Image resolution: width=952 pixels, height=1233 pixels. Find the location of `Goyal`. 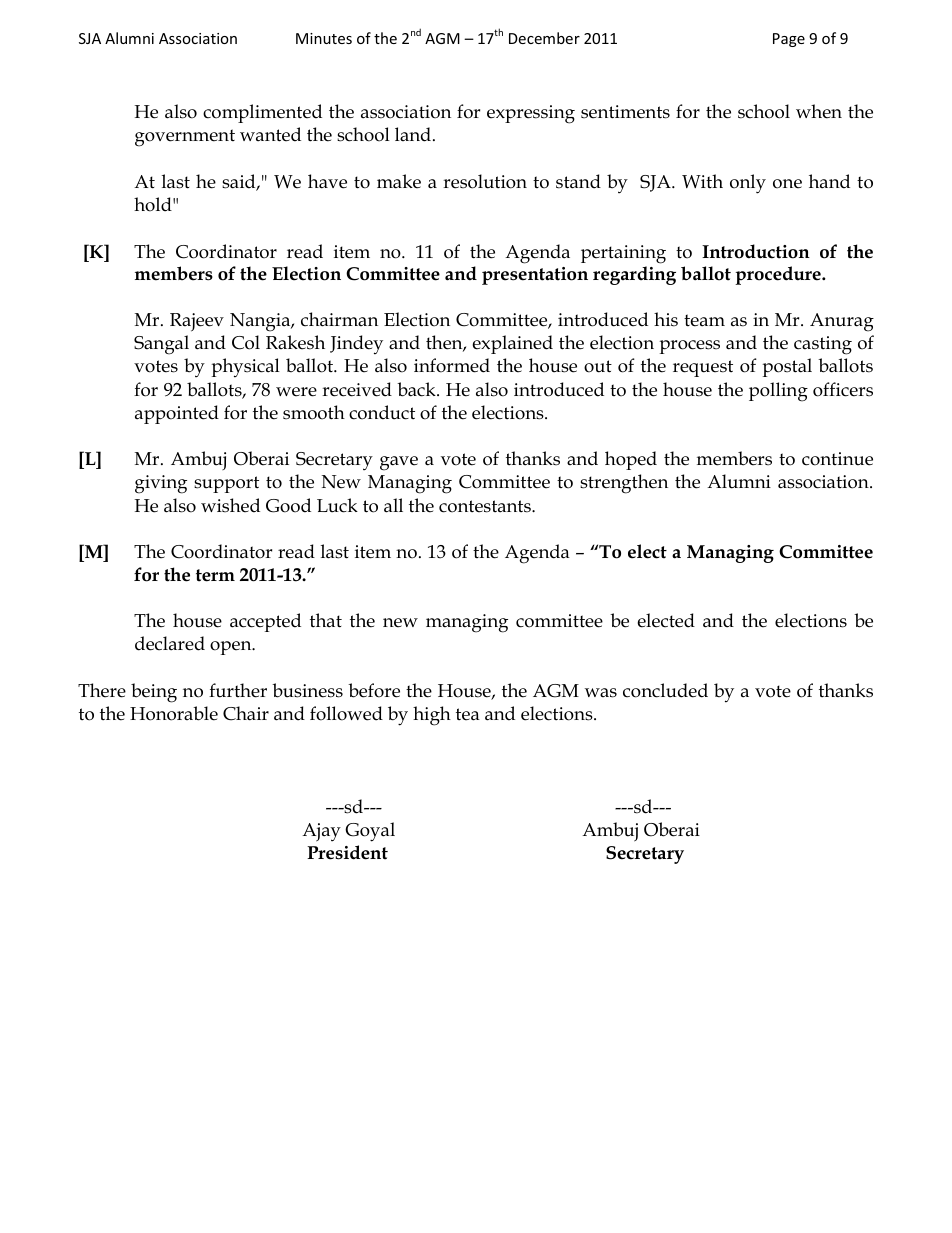

Goyal is located at coordinates (370, 832).
